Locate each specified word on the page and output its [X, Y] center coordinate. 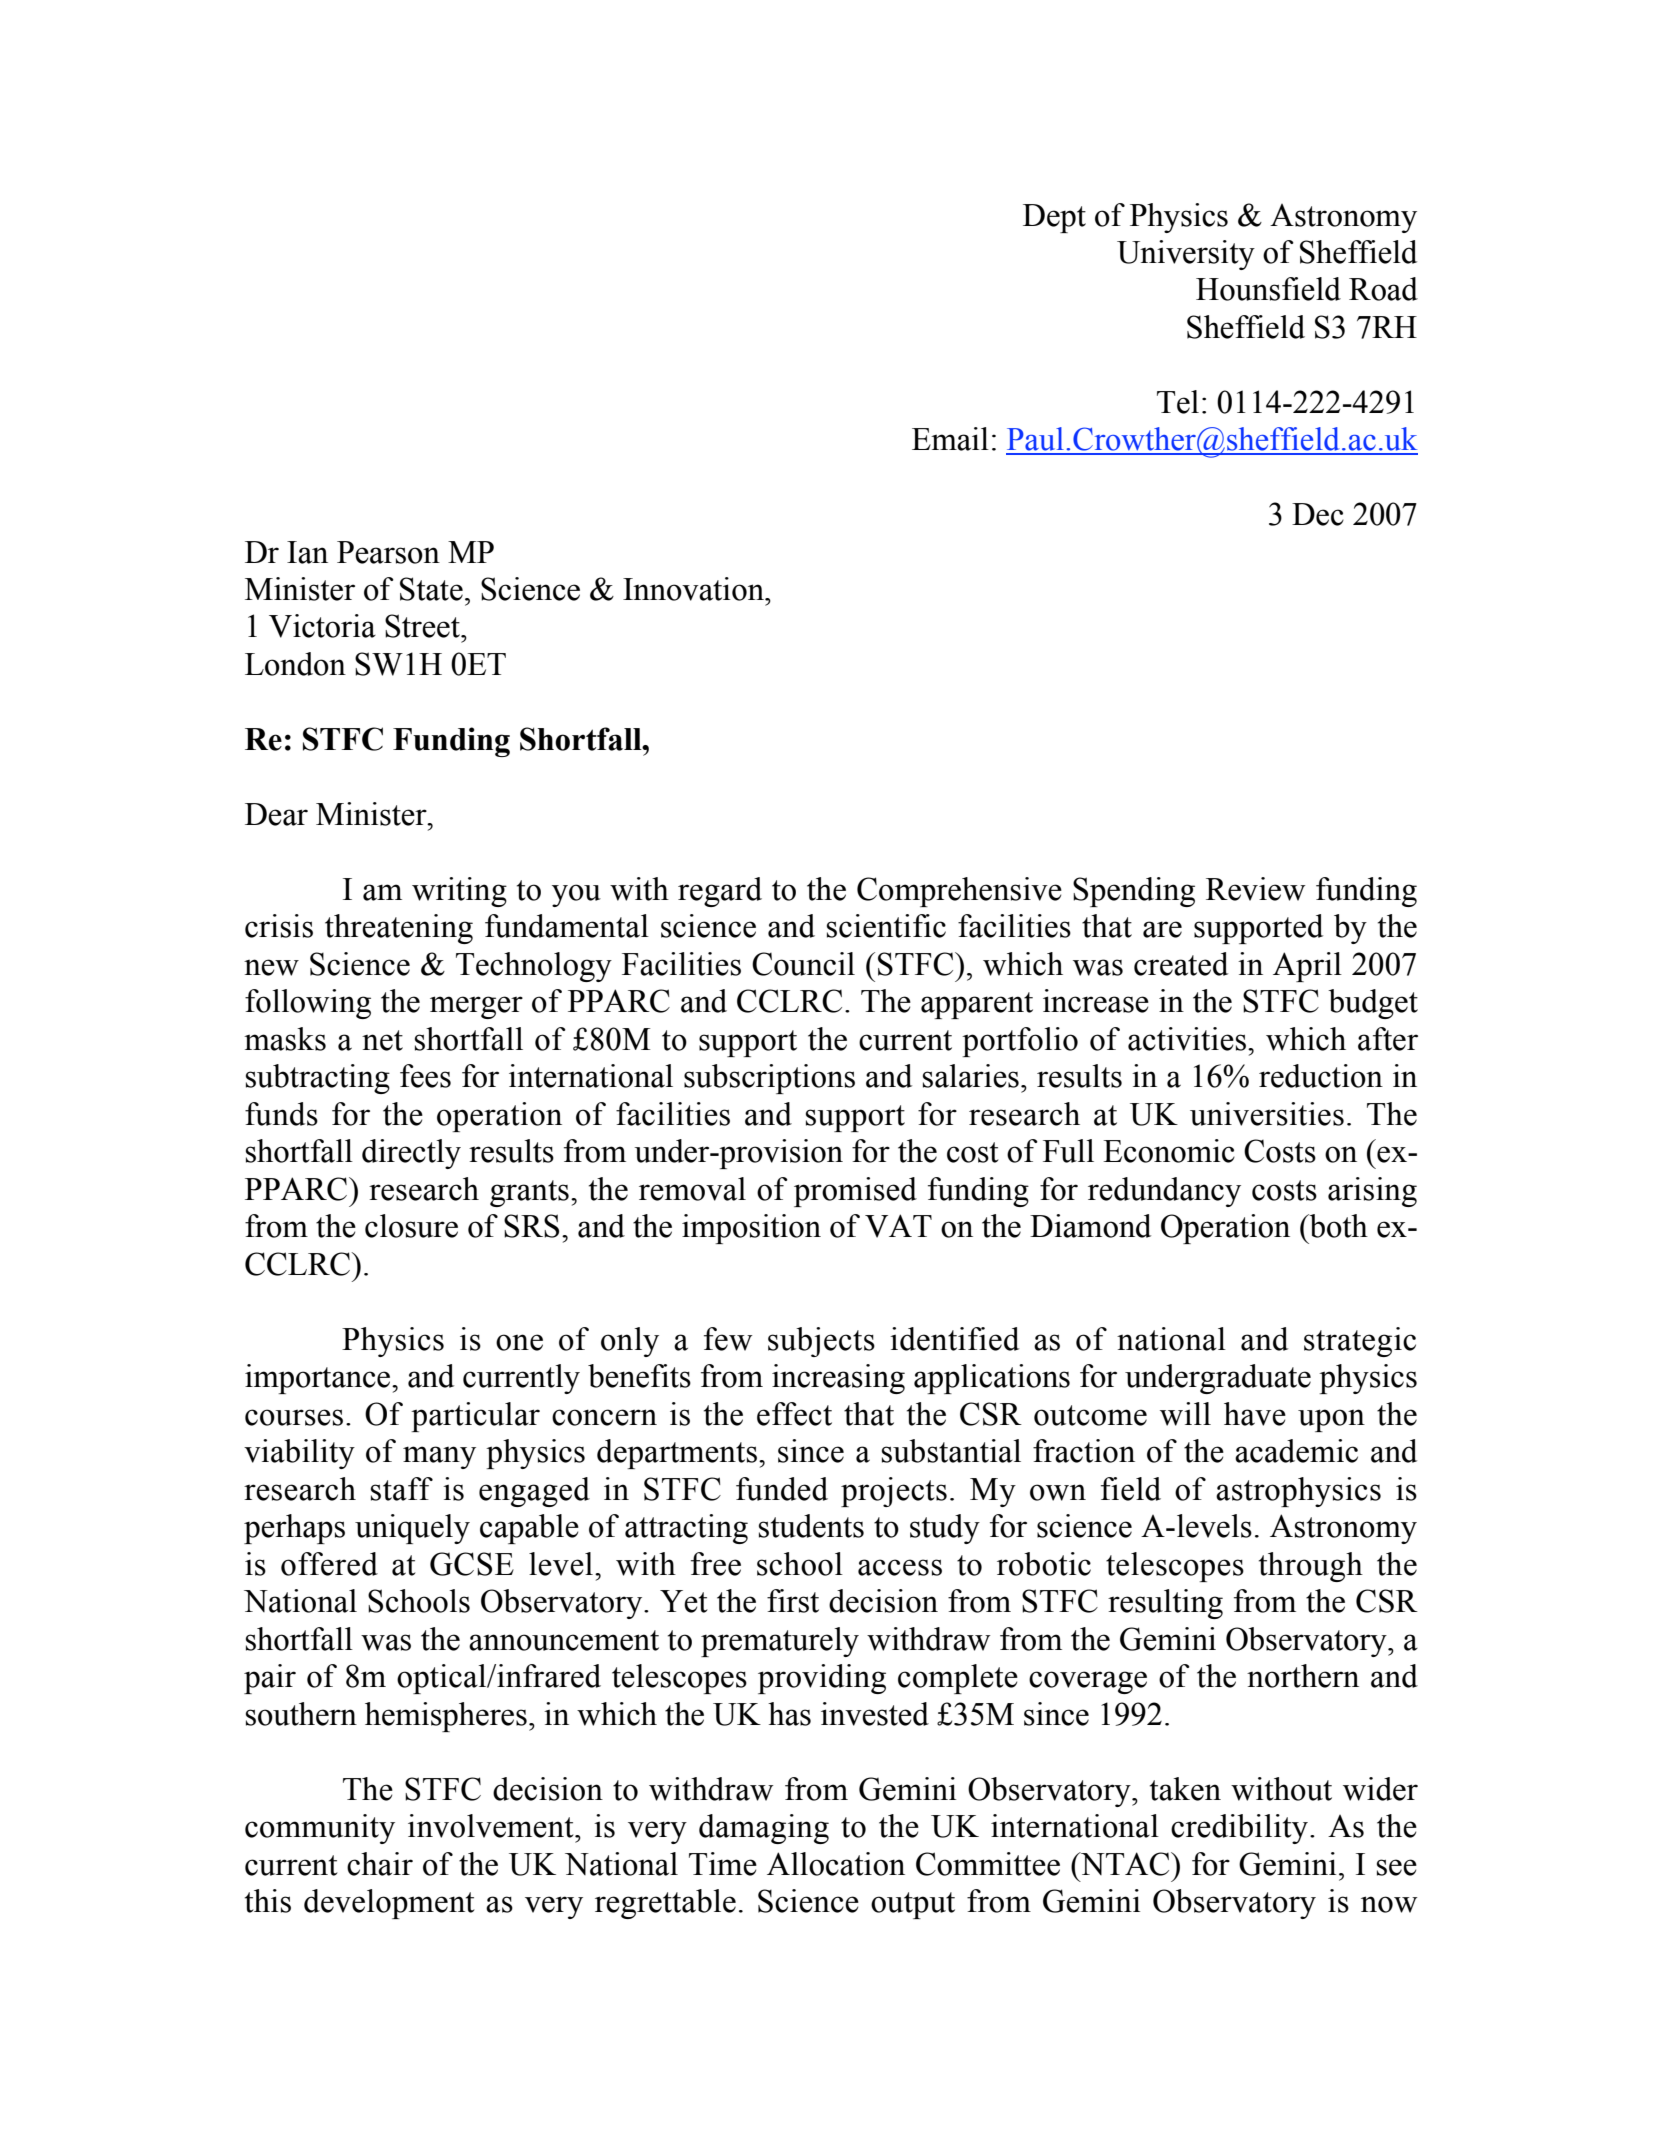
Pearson [388, 552]
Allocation [836, 1864]
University [1186, 255]
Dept [1054, 218]
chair [380, 1864]
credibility [1239, 1829]
